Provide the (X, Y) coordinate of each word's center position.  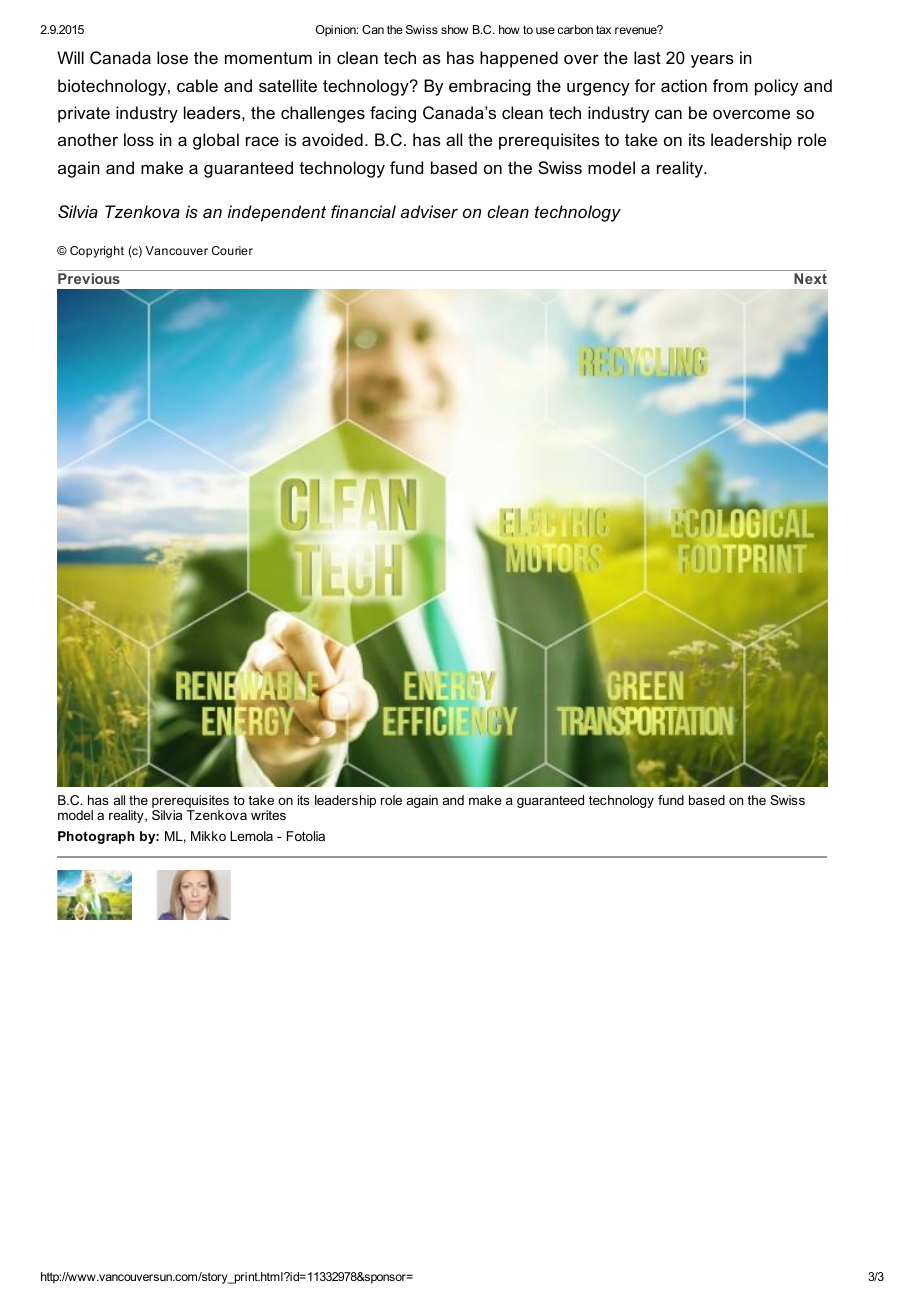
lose (172, 57)
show (454, 29)
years (712, 61)
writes (268, 815)
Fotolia (306, 836)
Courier (232, 250)
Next (810, 278)
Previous (89, 278)
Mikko (208, 836)
